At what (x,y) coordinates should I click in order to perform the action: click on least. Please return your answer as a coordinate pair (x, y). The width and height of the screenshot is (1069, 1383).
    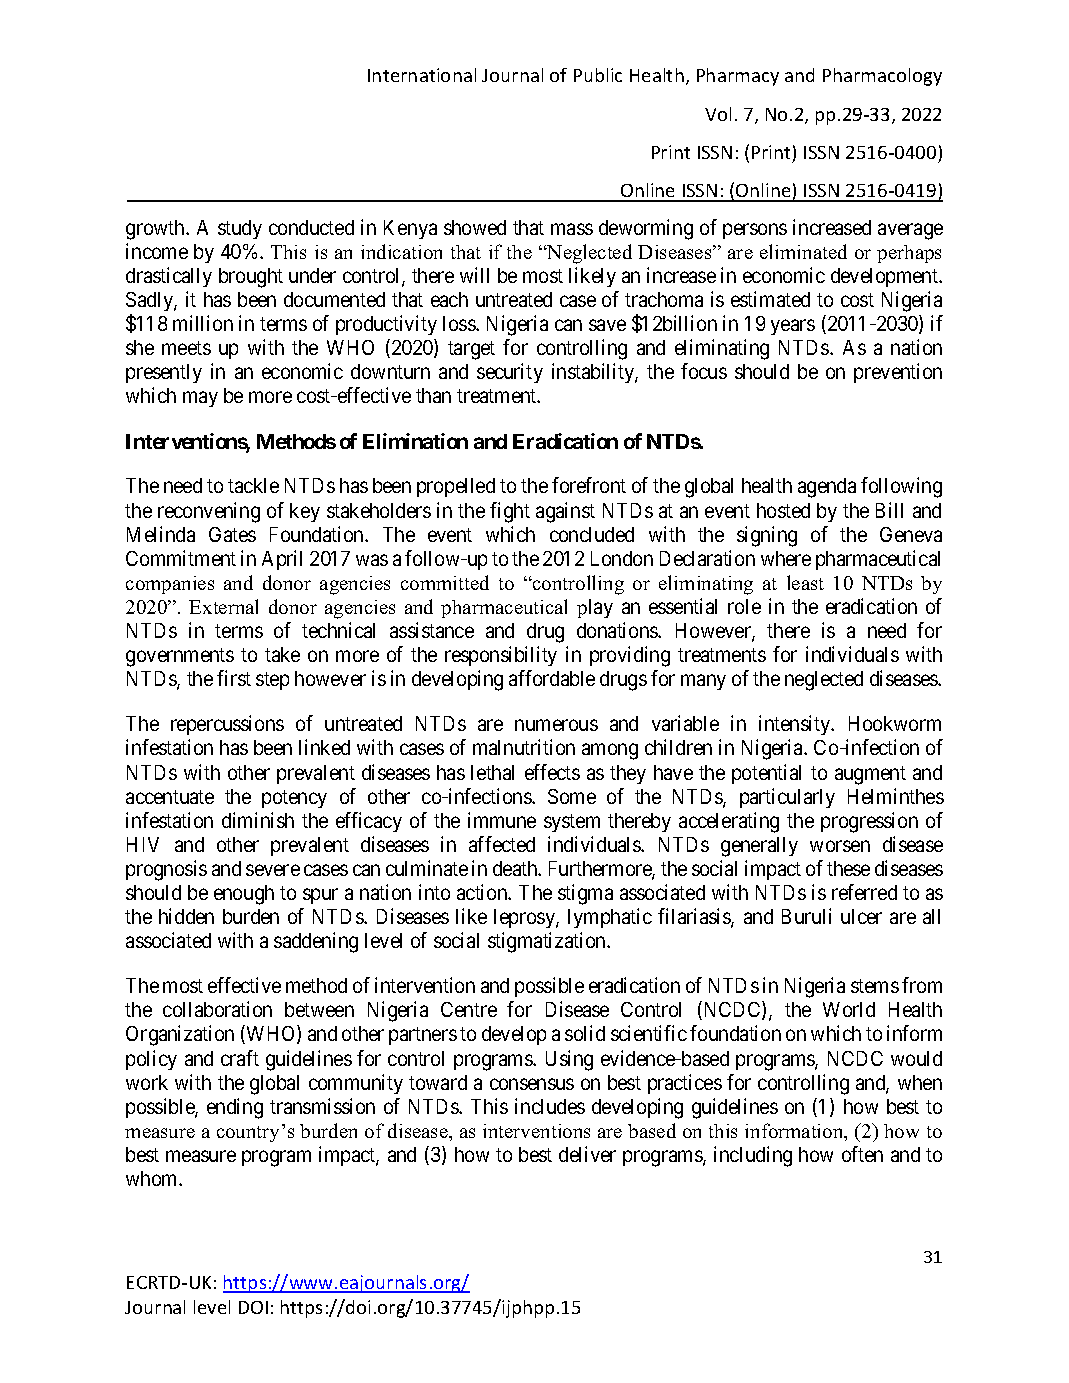
    Looking at the image, I should click on (805, 582).
